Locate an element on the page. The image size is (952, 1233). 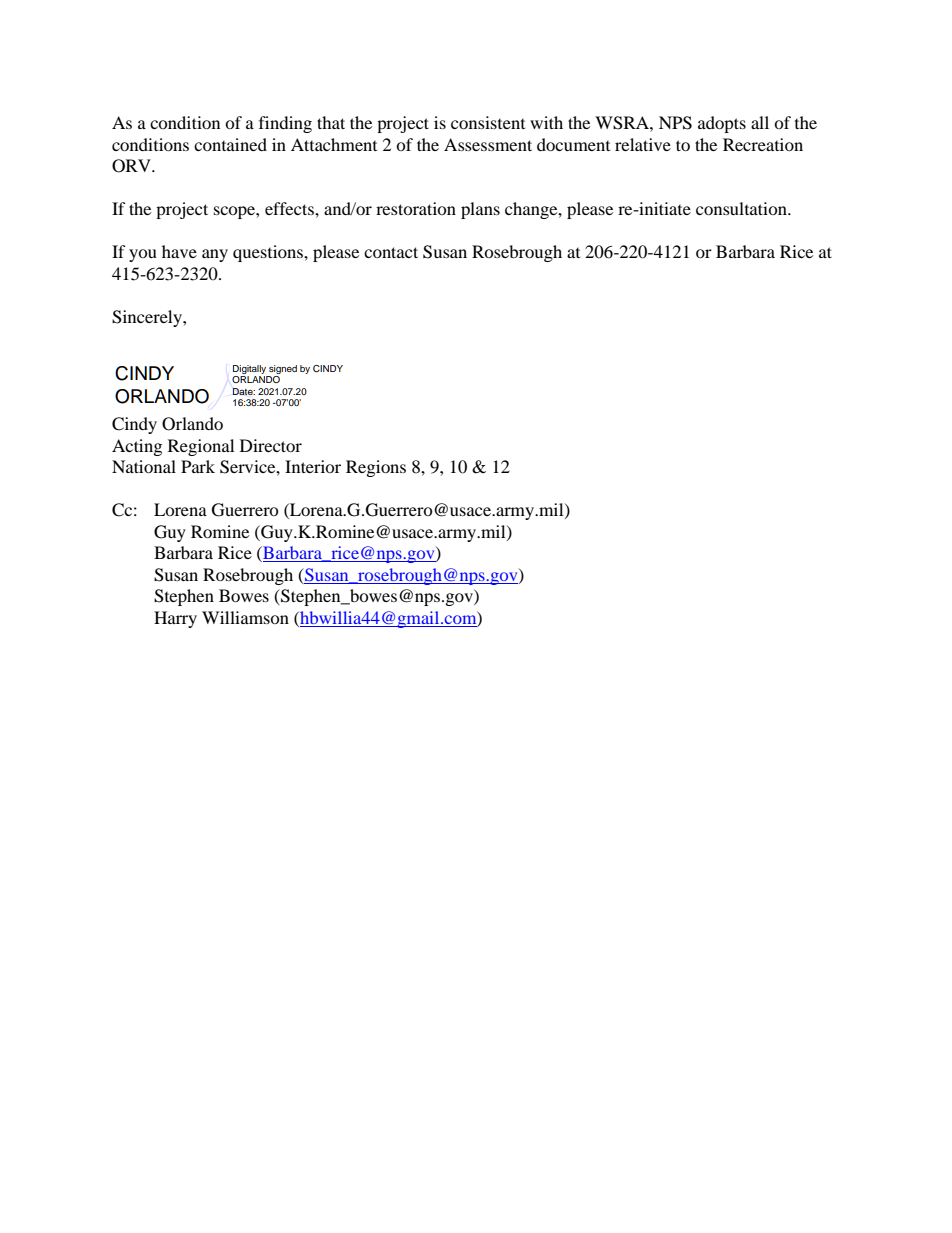
Williamson is located at coordinates (245, 617).
